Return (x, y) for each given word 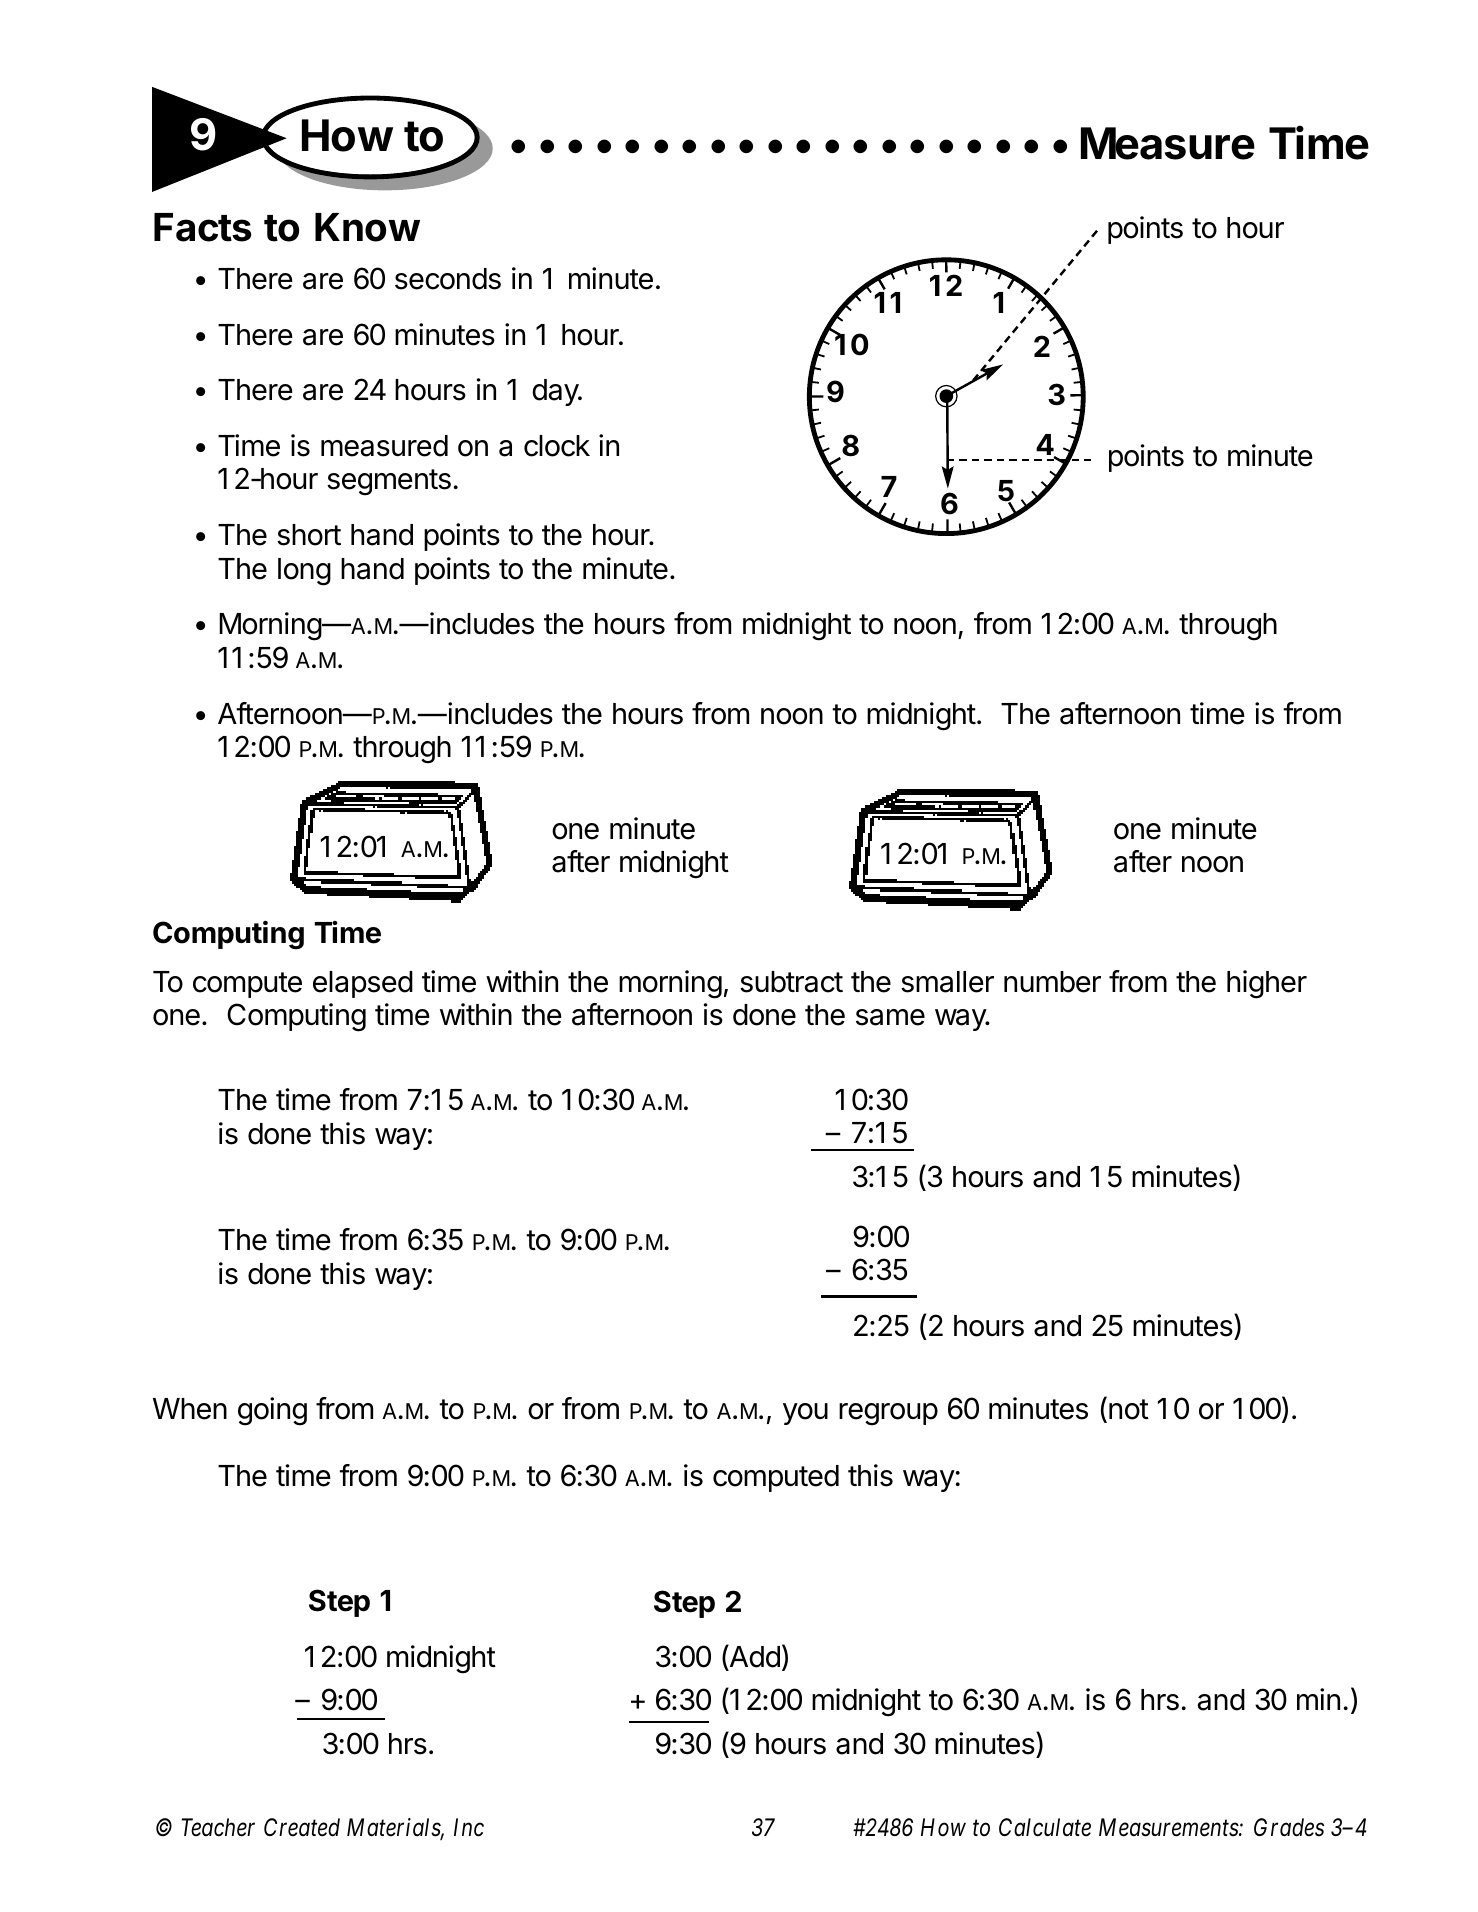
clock (557, 446)
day (556, 392)
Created (302, 1827)
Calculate (1045, 1827)
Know (367, 227)
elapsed (363, 984)
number (1052, 982)
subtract (791, 982)
